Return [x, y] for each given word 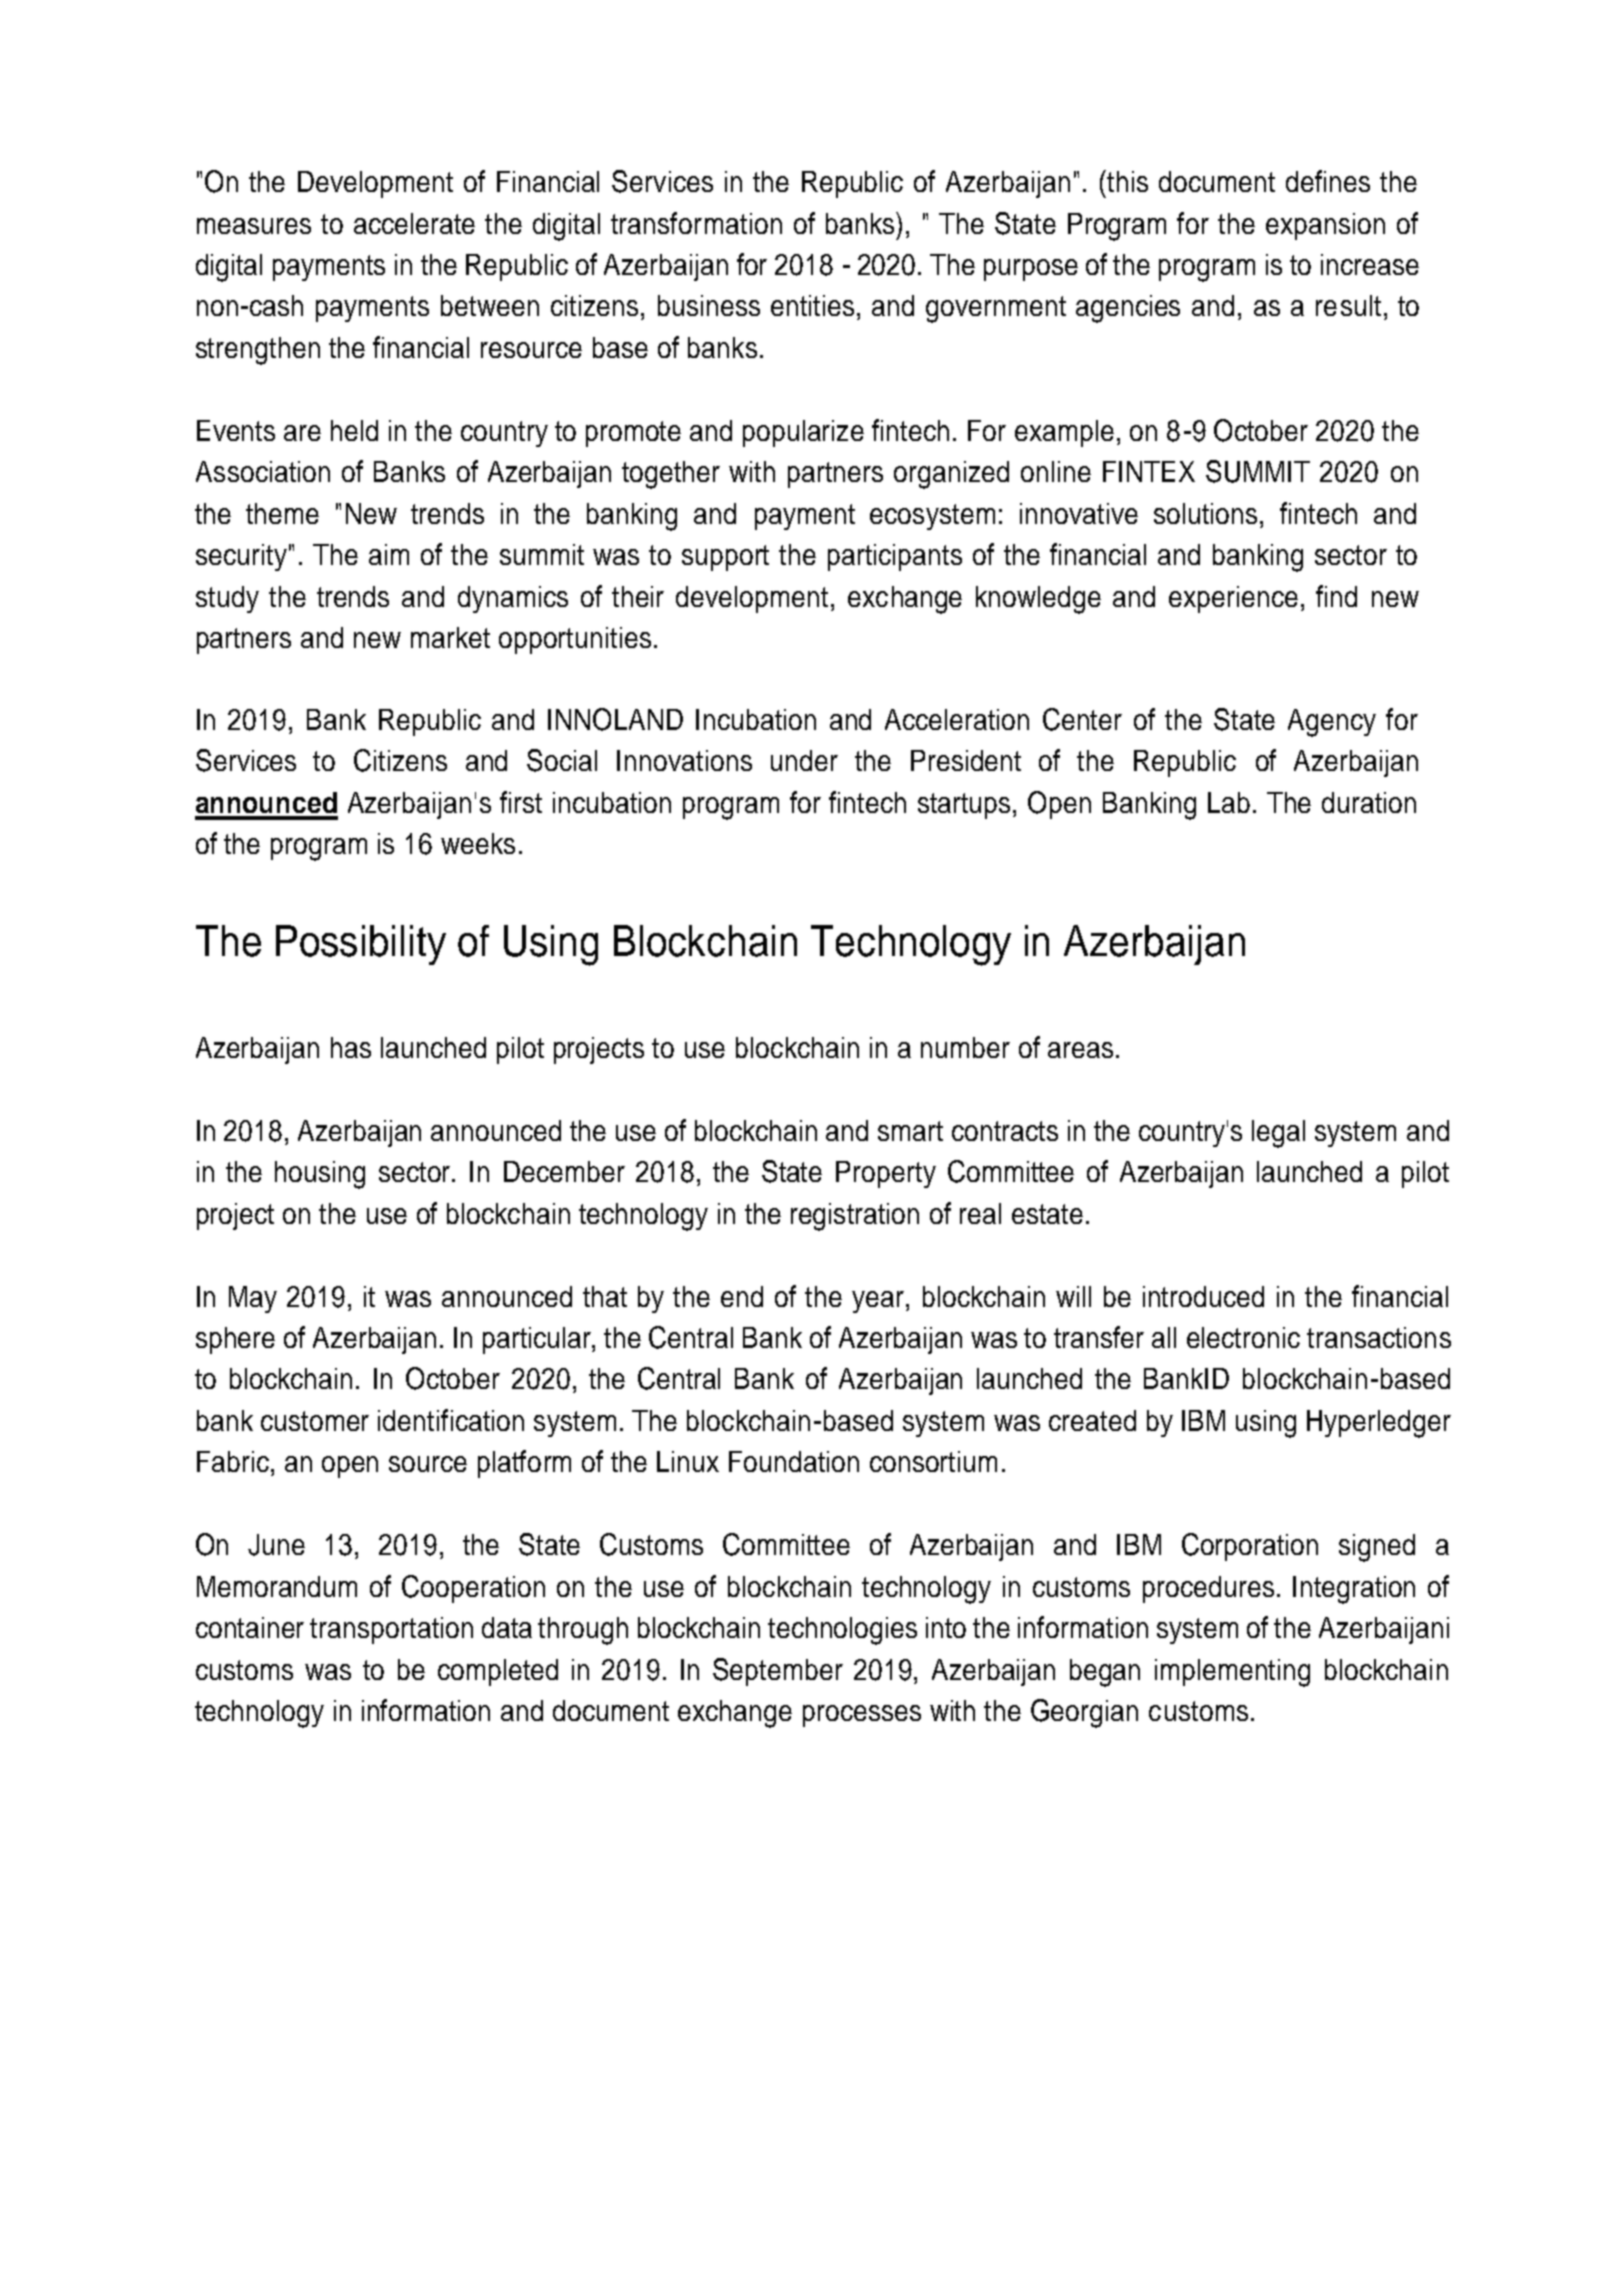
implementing [1232, 1673]
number [965, 1047]
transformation [696, 223]
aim [389, 554]
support [725, 558]
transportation [391, 1630]
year [878, 1302]
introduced [1203, 1296]
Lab [1229, 802]
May [253, 1299]
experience [1233, 599]
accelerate [414, 223]
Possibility [361, 945]
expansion [1325, 226]
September [778, 1672]
